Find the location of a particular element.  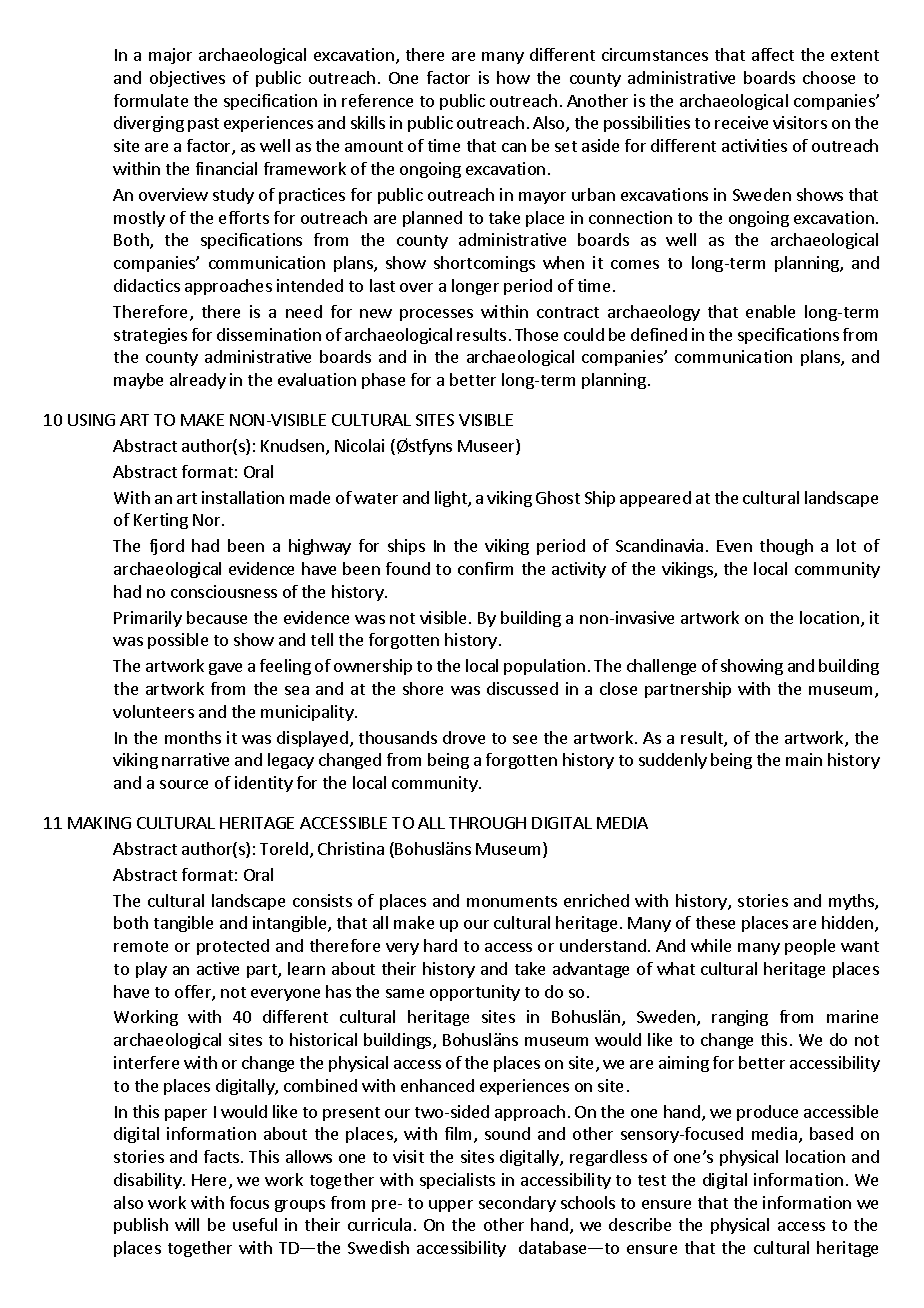

reference is located at coordinates (377, 100).
